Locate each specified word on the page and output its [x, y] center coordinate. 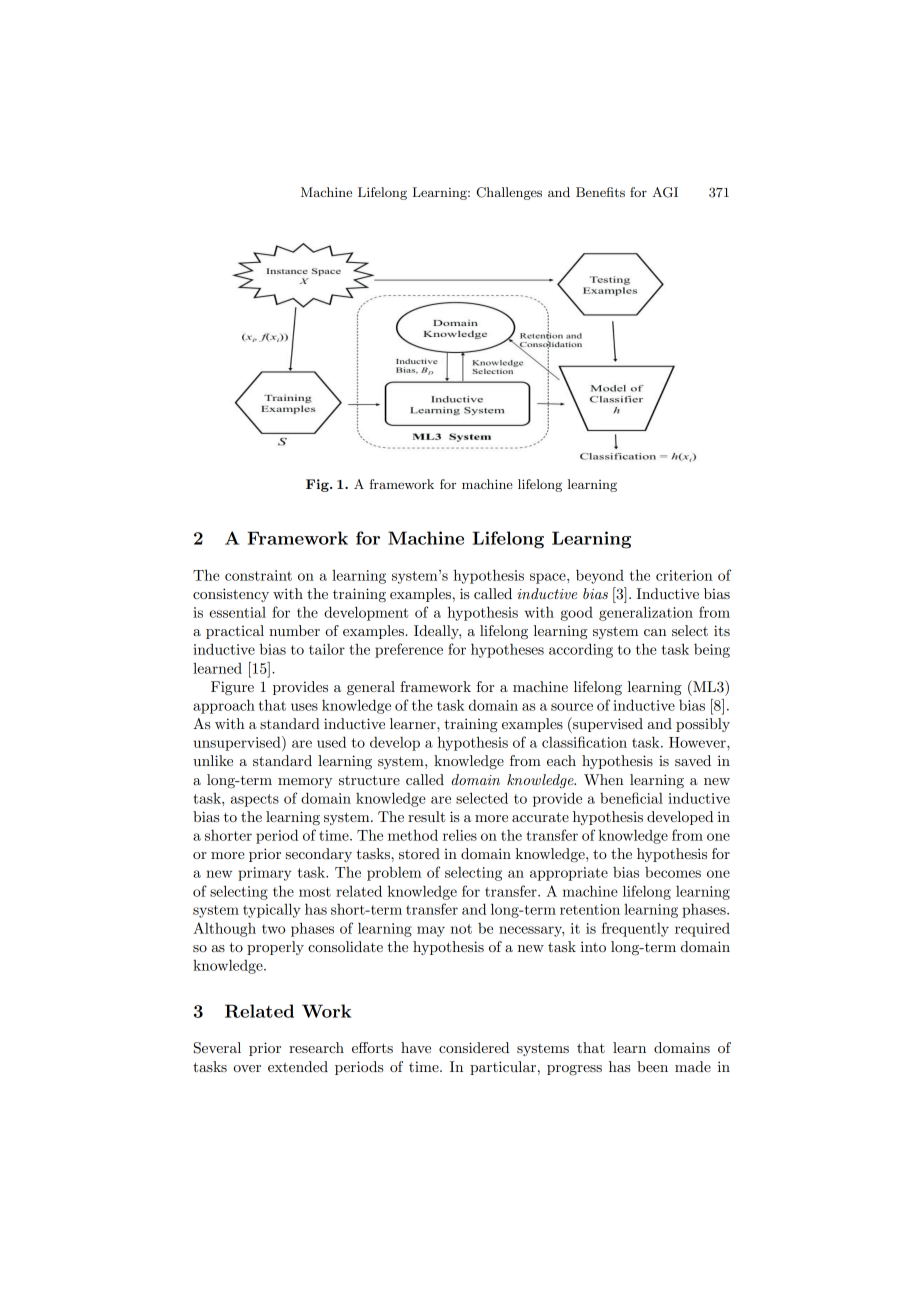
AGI [665, 192]
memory [305, 783]
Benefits [600, 192]
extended [298, 1066]
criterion [684, 575]
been [652, 1066]
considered [474, 1047]
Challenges [509, 193]
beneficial [631, 798]
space [549, 578]
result [426, 816]
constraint [258, 575]
